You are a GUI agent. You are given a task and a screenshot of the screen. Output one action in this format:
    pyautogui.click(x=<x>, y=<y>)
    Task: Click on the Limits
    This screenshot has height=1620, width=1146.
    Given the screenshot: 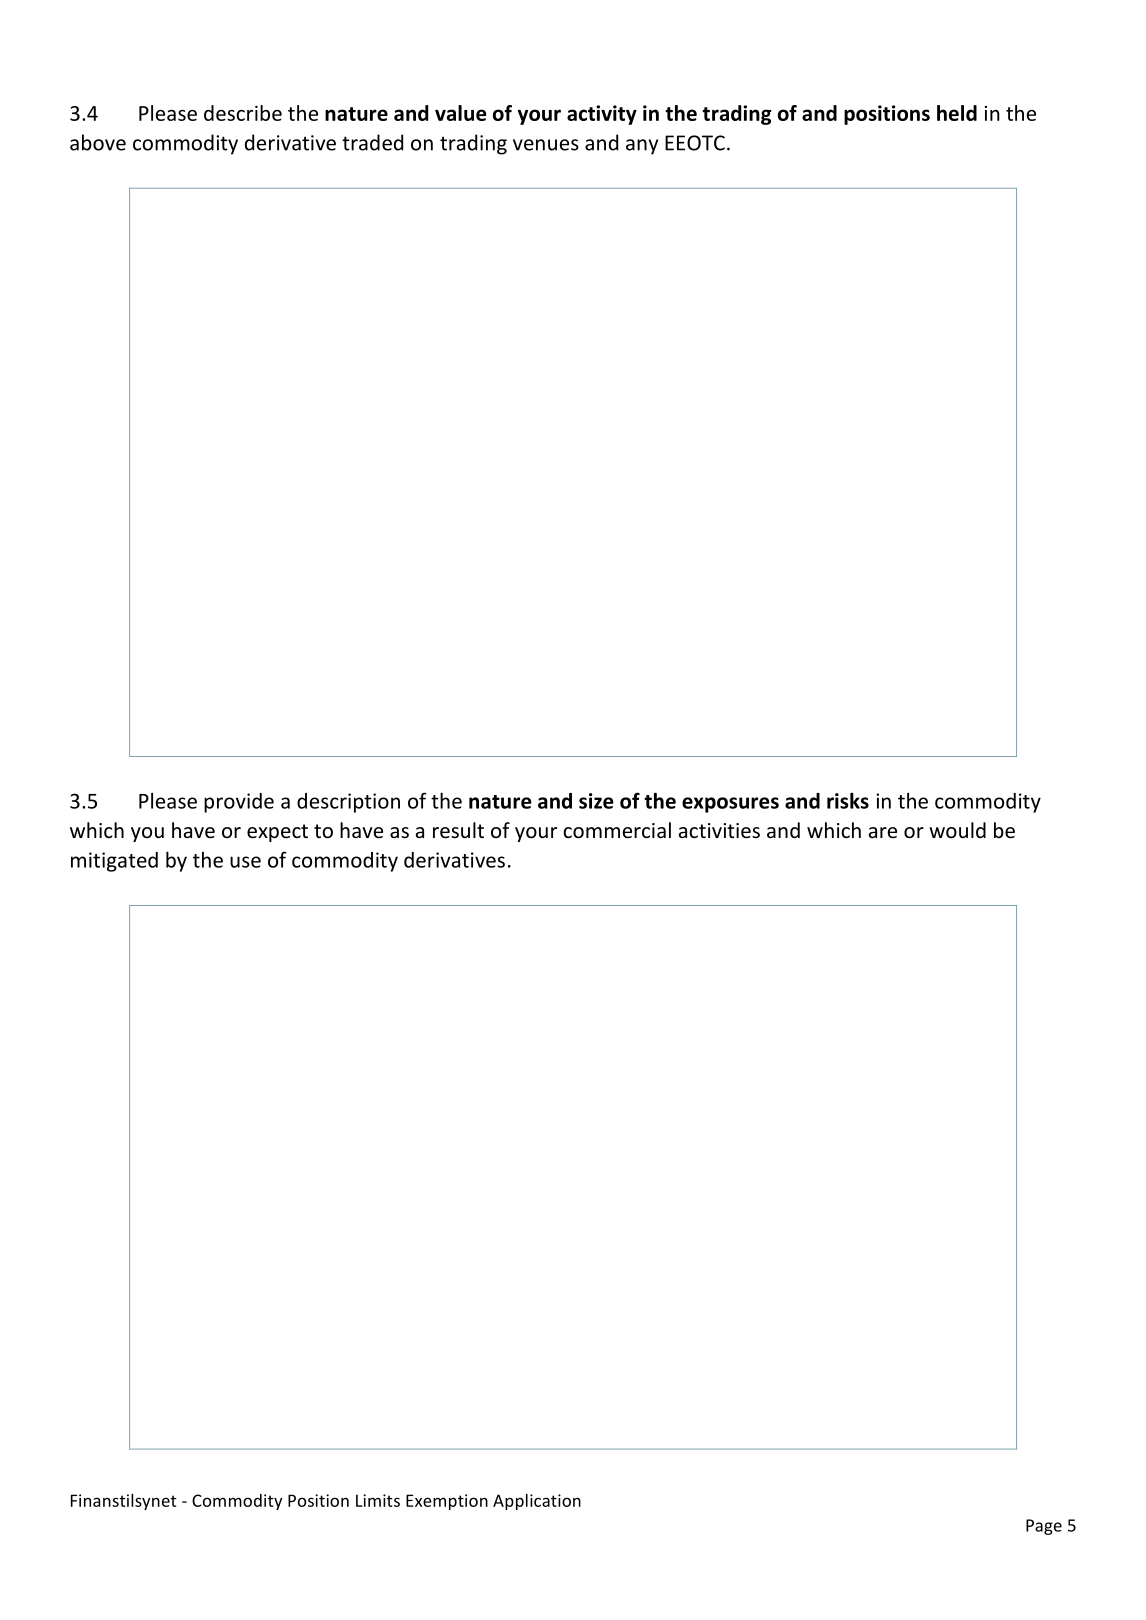 What is the action you would take?
    pyautogui.click(x=378, y=1500)
